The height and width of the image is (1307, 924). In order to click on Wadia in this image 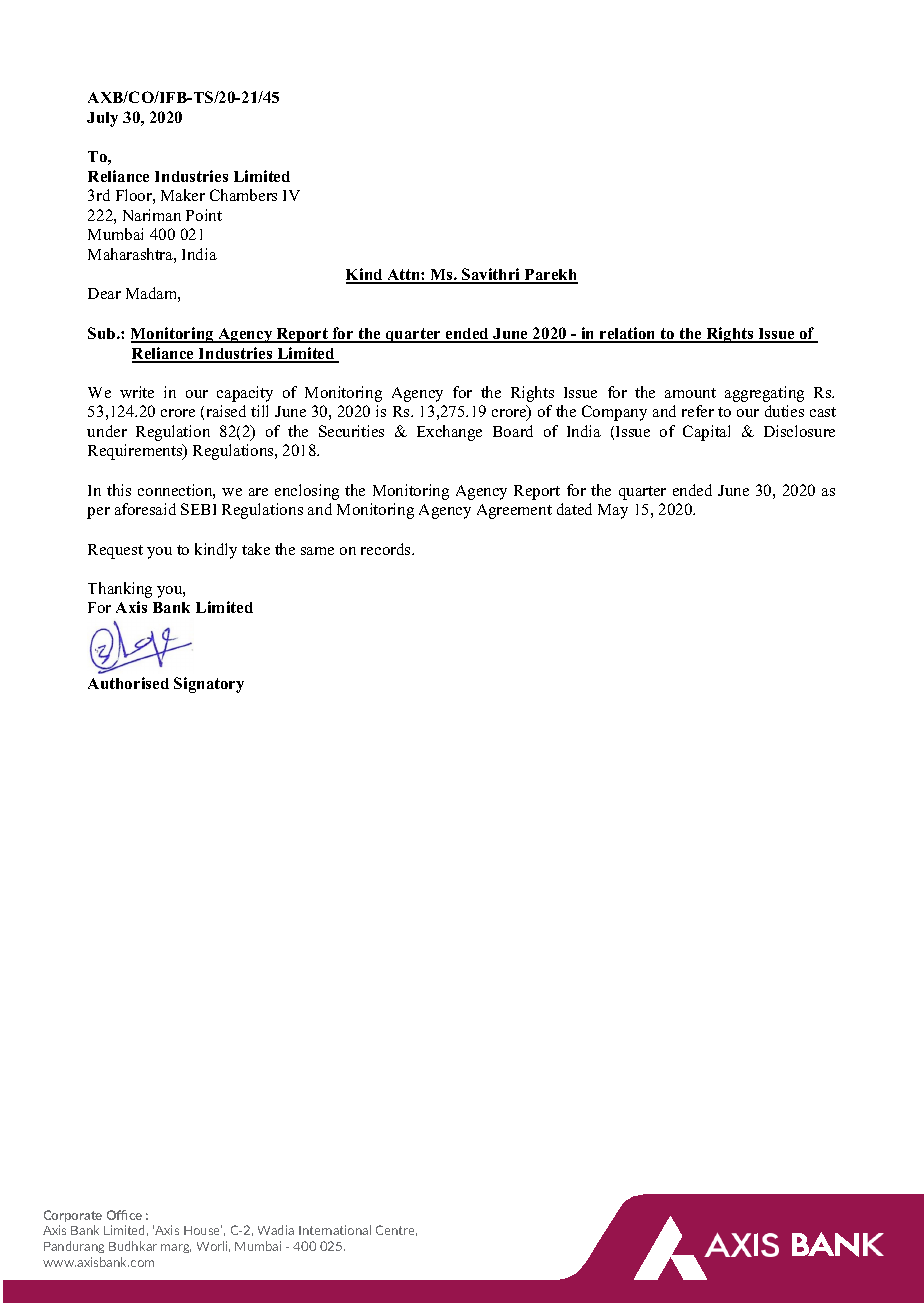, I will do `click(276, 1230)`.
